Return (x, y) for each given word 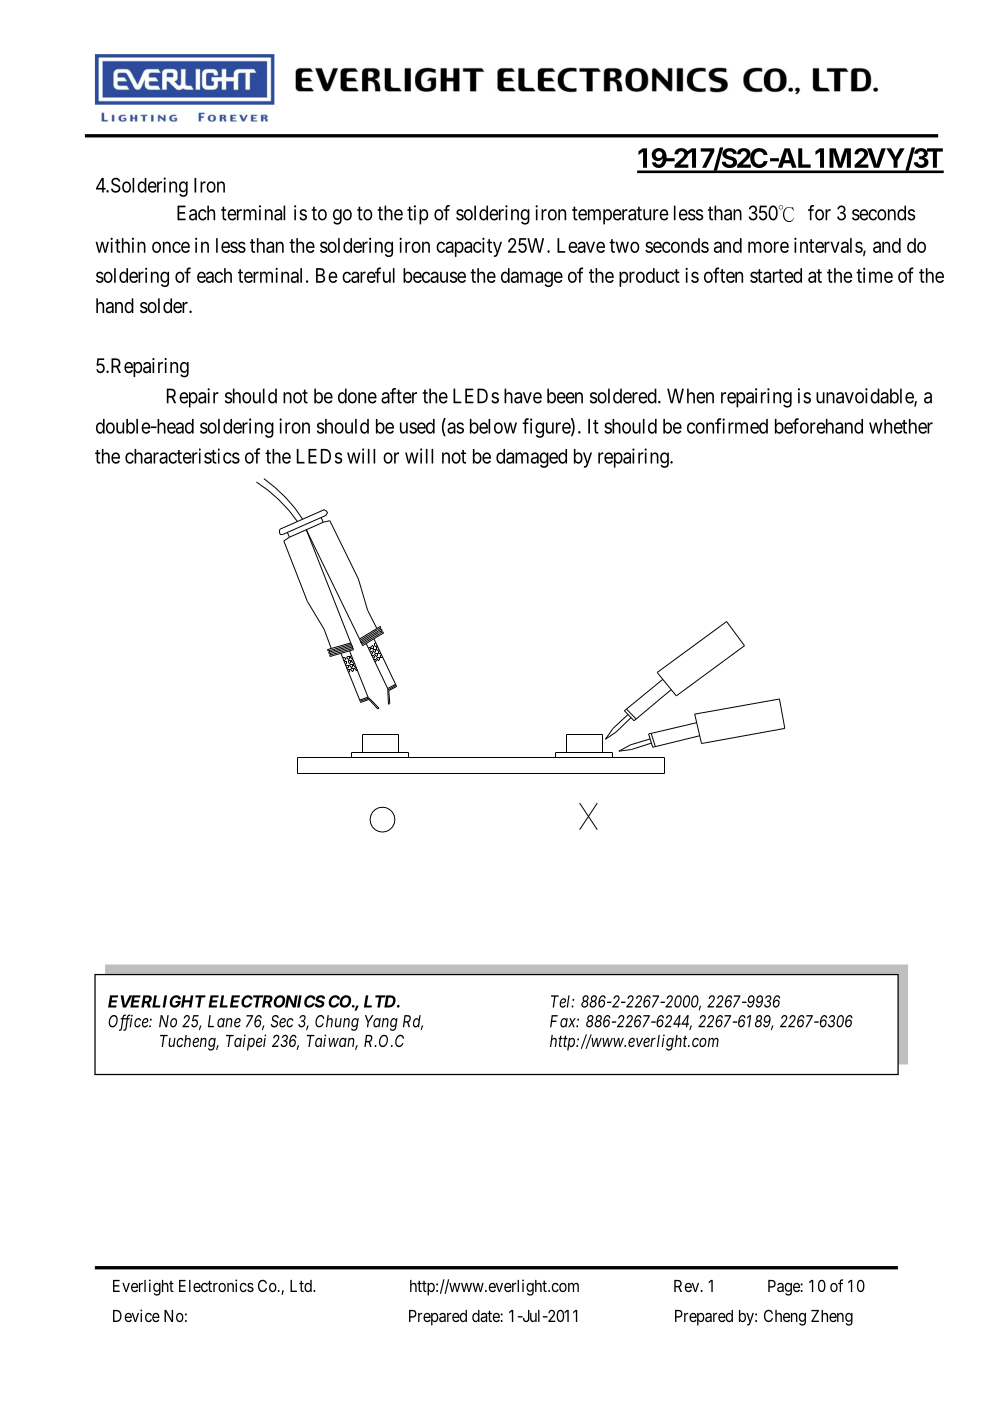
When (690, 396)
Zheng (832, 1318)
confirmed (727, 426)
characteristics (182, 456)
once (171, 247)
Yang (381, 1023)
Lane (224, 1021)
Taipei (246, 1042)
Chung (337, 1023)
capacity (469, 247)
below (493, 426)
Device (136, 1315)
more (768, 247)
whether (901, 426)
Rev (688, 1286)
